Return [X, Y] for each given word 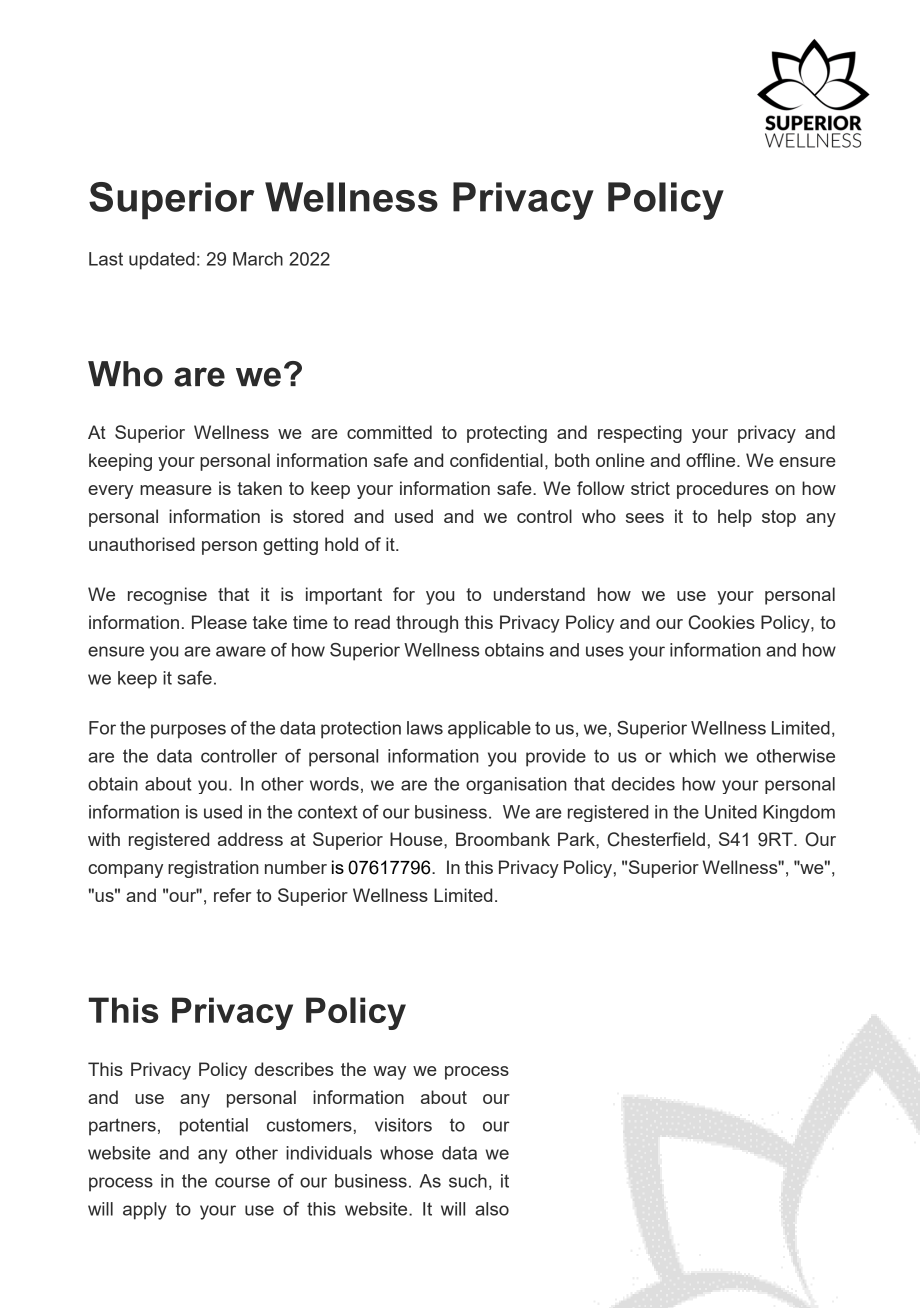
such [468, 1181]
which [692, 756]
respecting [640, 434]
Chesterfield [656, 839]
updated [162, 261]
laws [425, 728]
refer [232, 895]
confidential [496, 460]
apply [145, 1211]
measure [176, 490]
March [258, 259]
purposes [188, 731]
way [389, 1073]
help [735, 518]
